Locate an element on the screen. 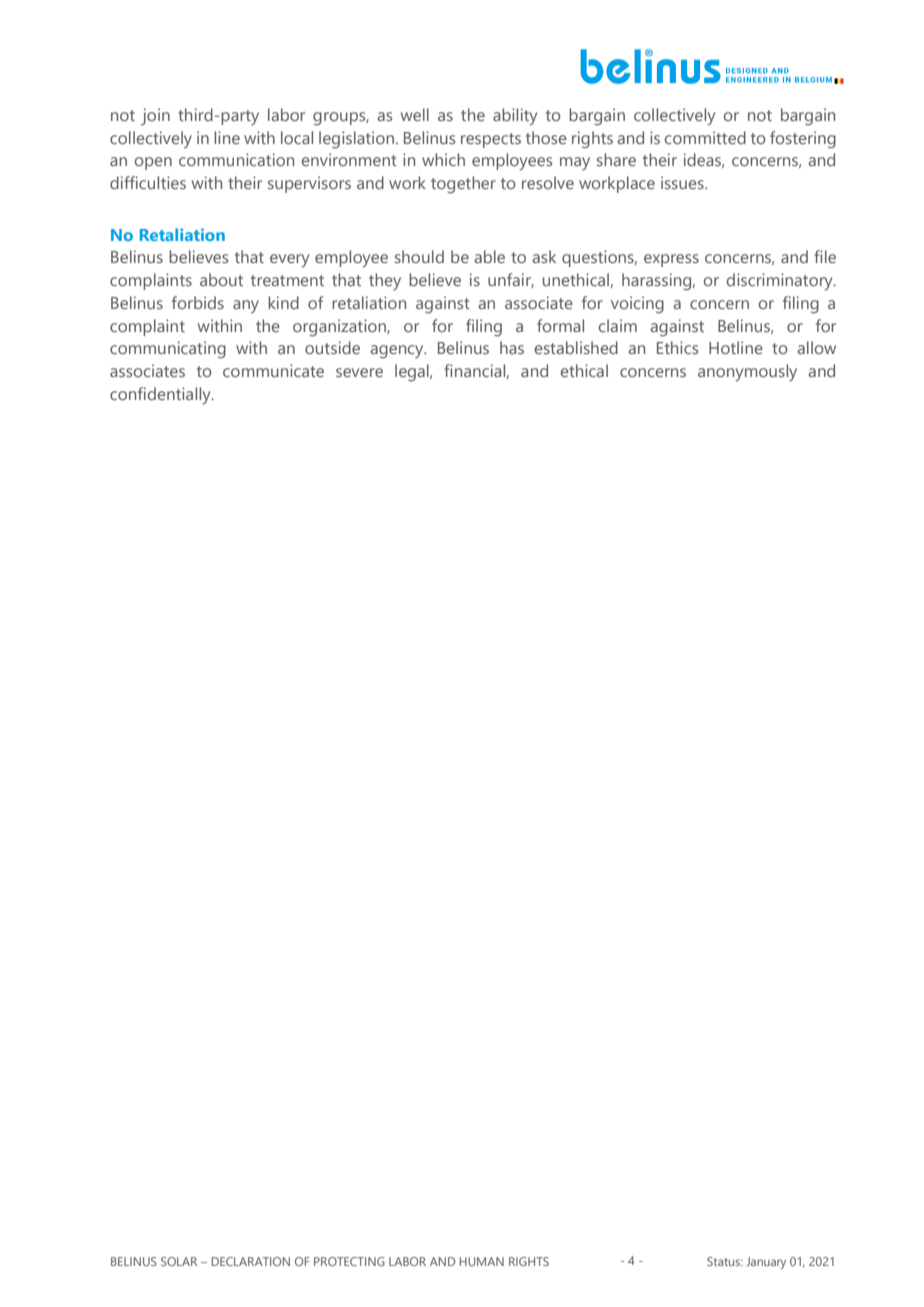 The width and height of the screenshot is (924, 1307). respects is located at coordinates (491, 140).
